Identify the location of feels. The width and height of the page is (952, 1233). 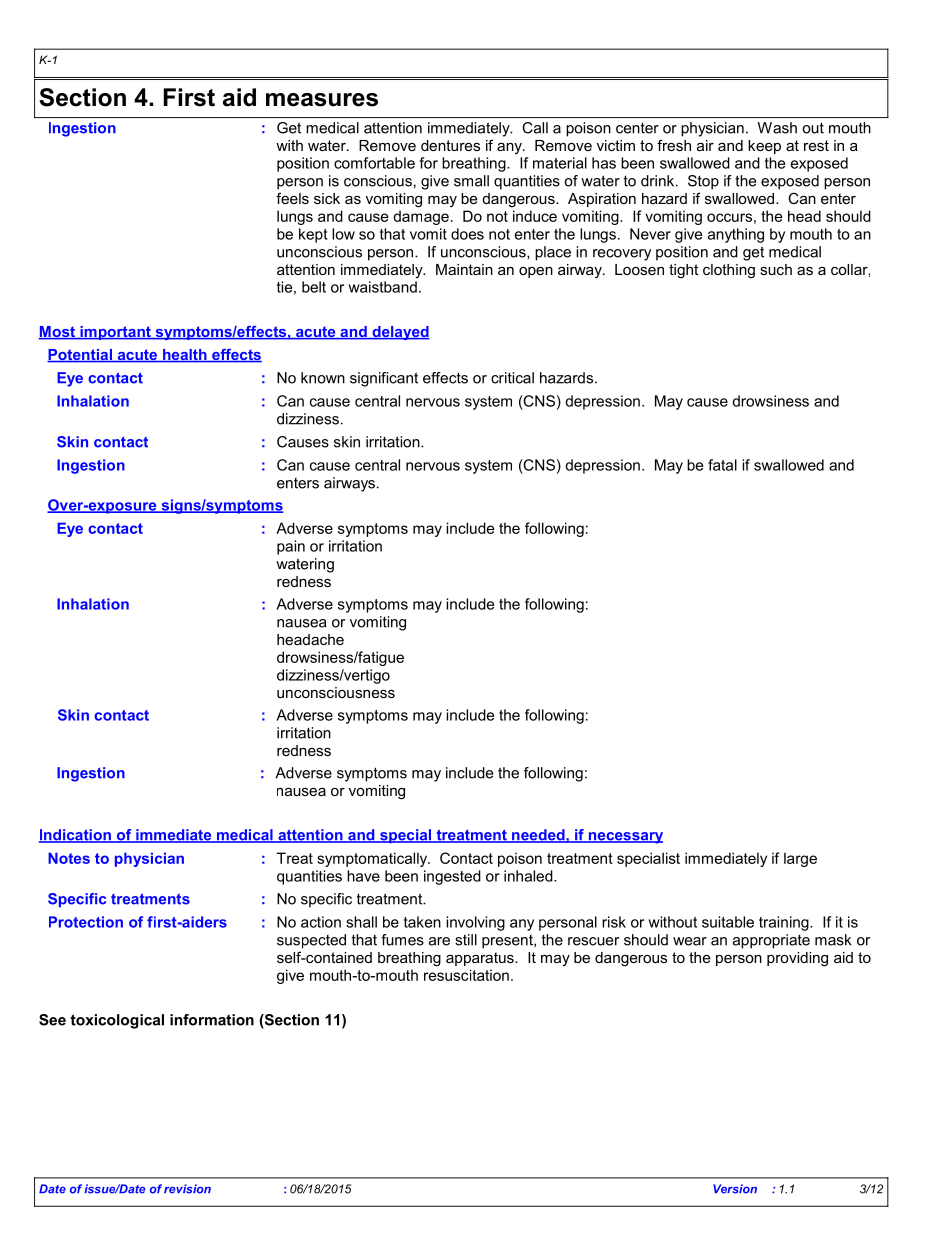
(292, 198).
